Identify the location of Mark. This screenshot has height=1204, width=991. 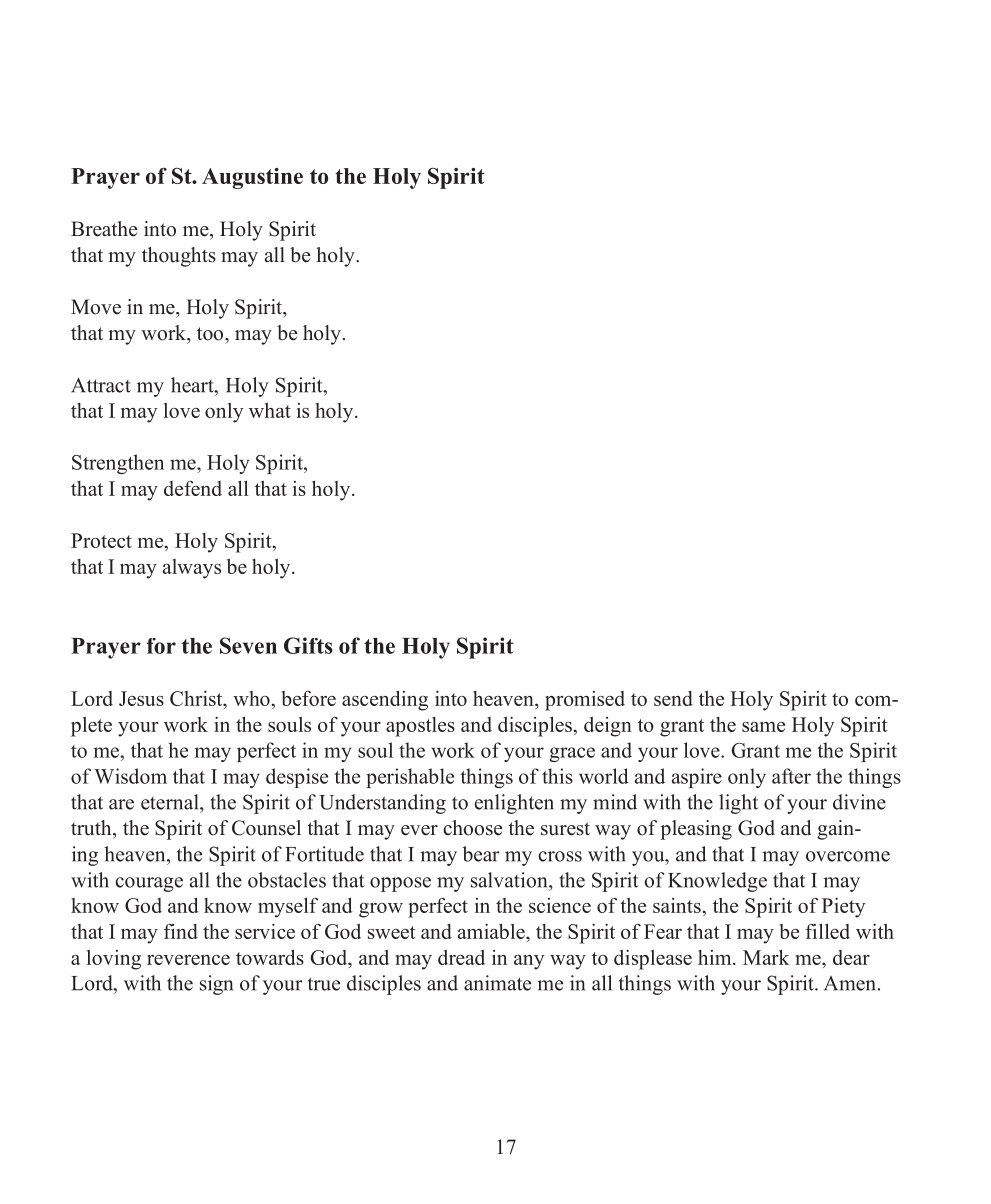
(766, 957).
